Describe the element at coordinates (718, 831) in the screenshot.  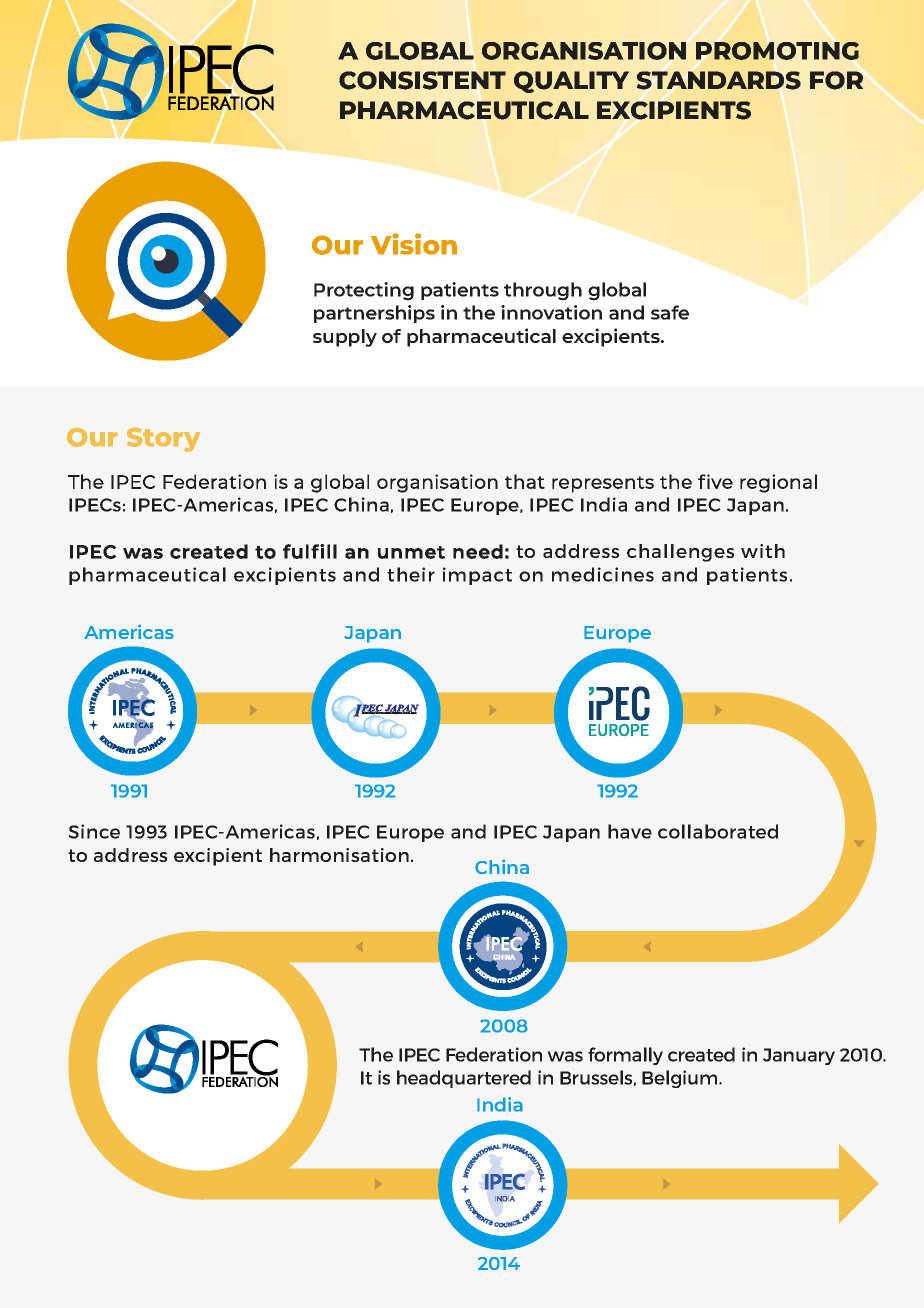
I see `collaborated` at that location.
